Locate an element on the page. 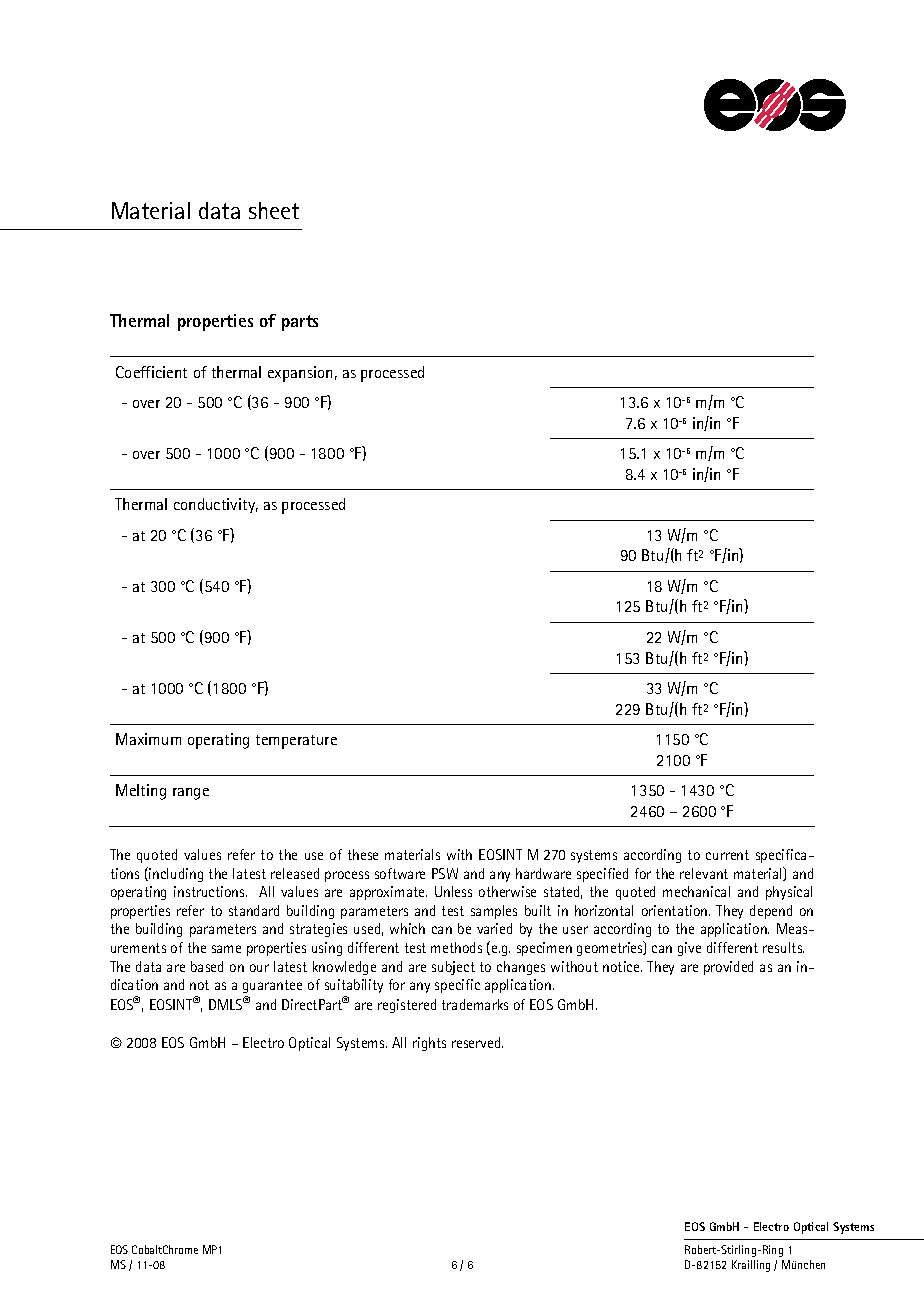 Image resolution: width=924 pixels, height=1308 pixels. conductivity is located at coordinates (216, 505).
